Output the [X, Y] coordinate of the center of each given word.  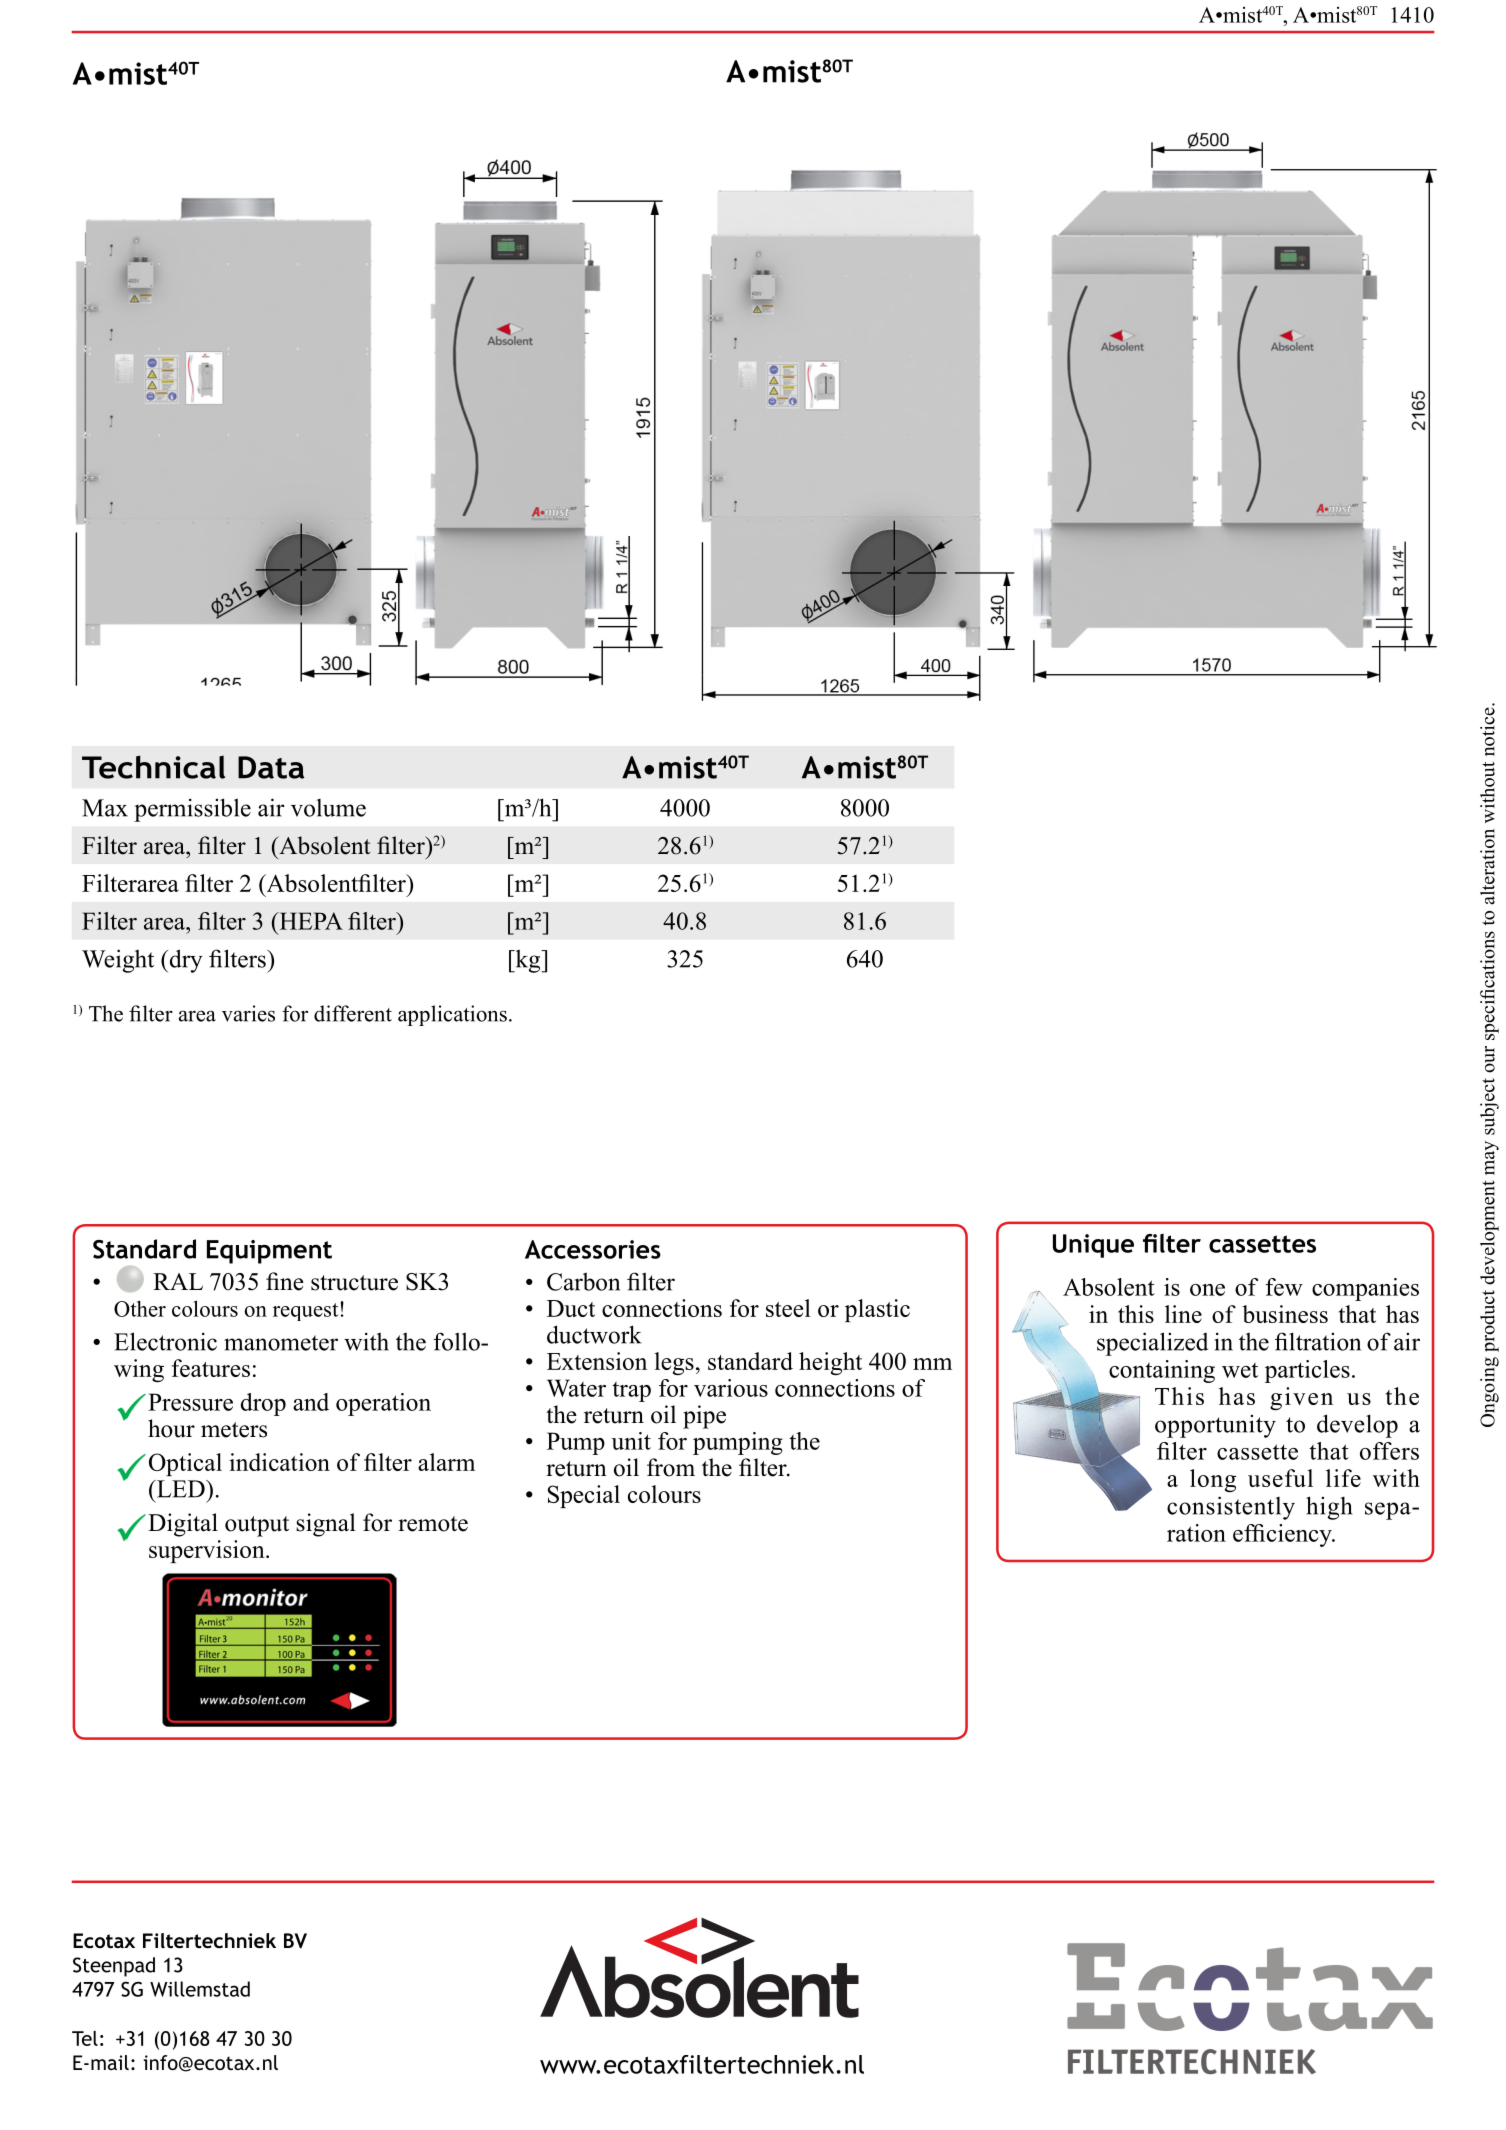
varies [248, 1013]
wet [1240, 1370]
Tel [85, 2038]
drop [263, 1404]
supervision [208, 1551]
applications [452, 1015]
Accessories [593, 1249]
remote [433, 1524]
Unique [1093, 1246]
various [731, 1388]
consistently [1231, 1508]
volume [328, 808]
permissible [192, 810]
